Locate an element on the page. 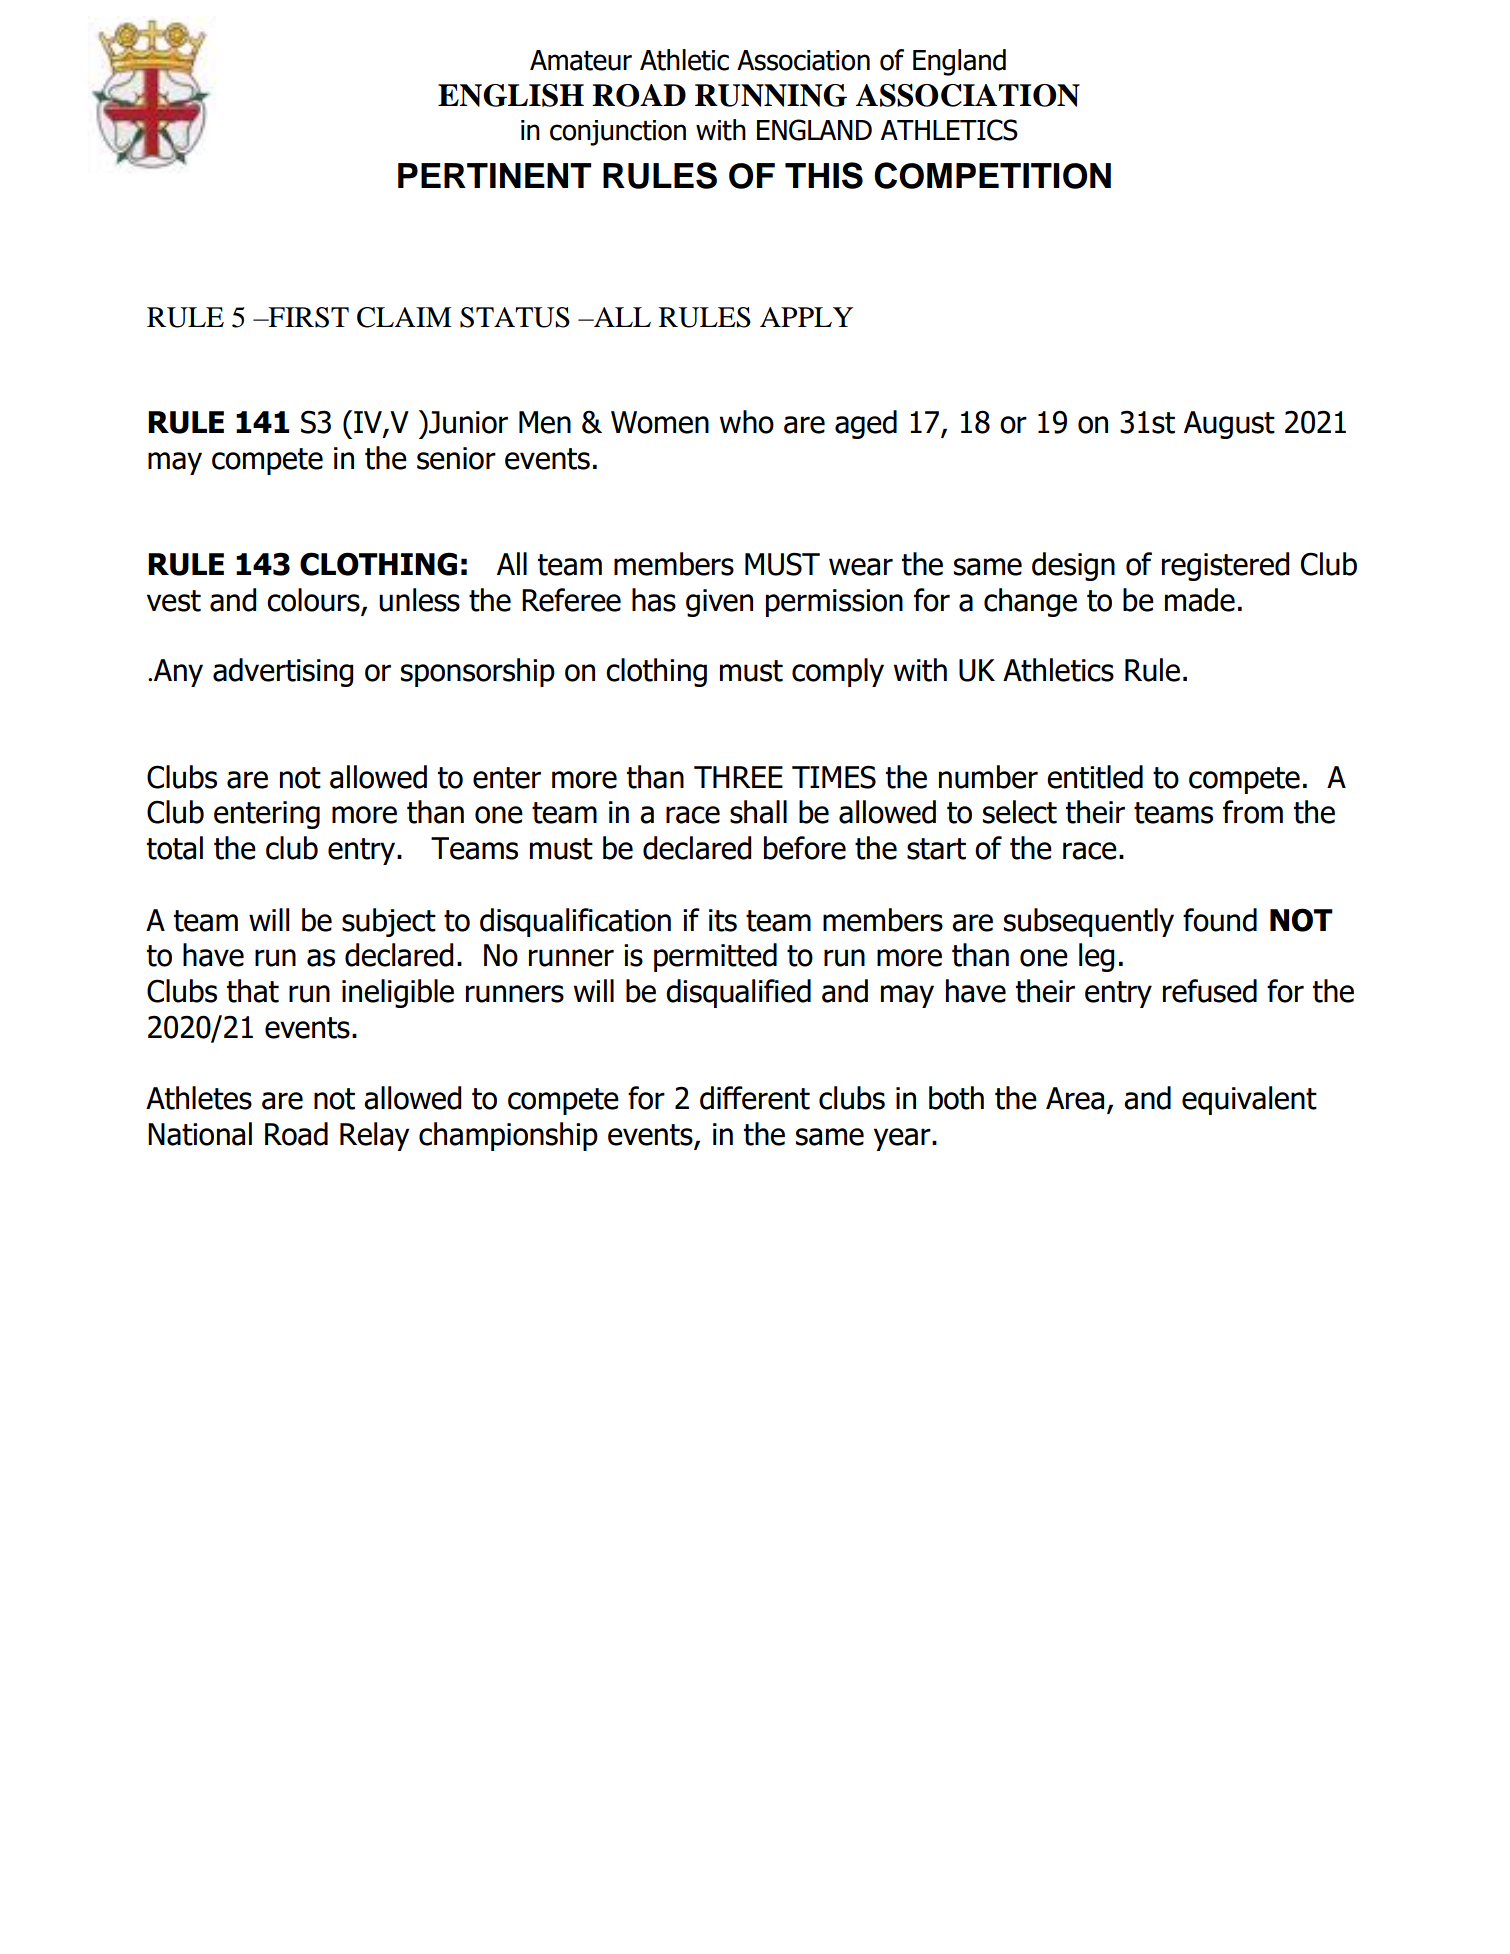  advertising is located at coordinates (283, 672).
